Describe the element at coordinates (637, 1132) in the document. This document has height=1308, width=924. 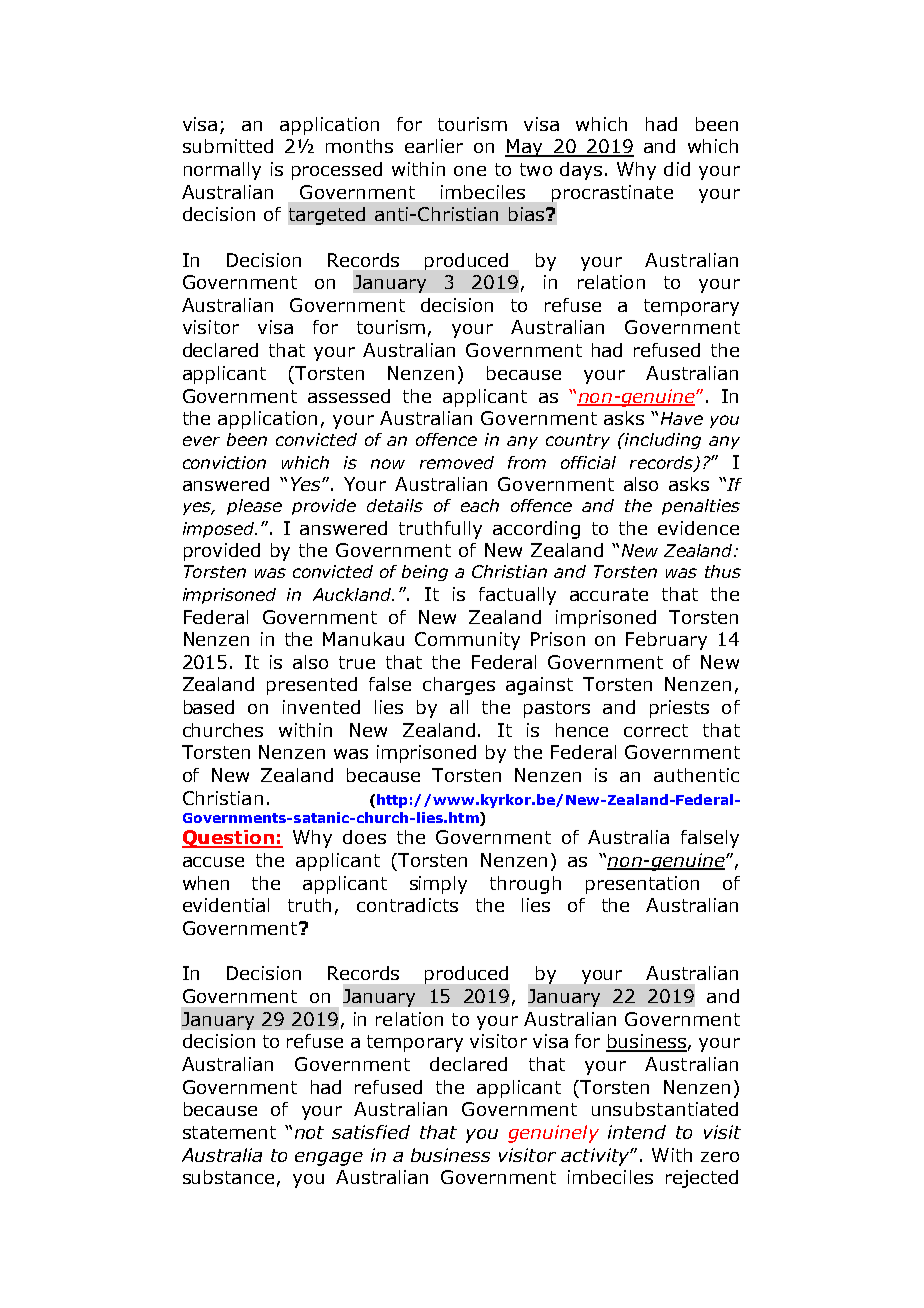
I see `intend` at that location.
